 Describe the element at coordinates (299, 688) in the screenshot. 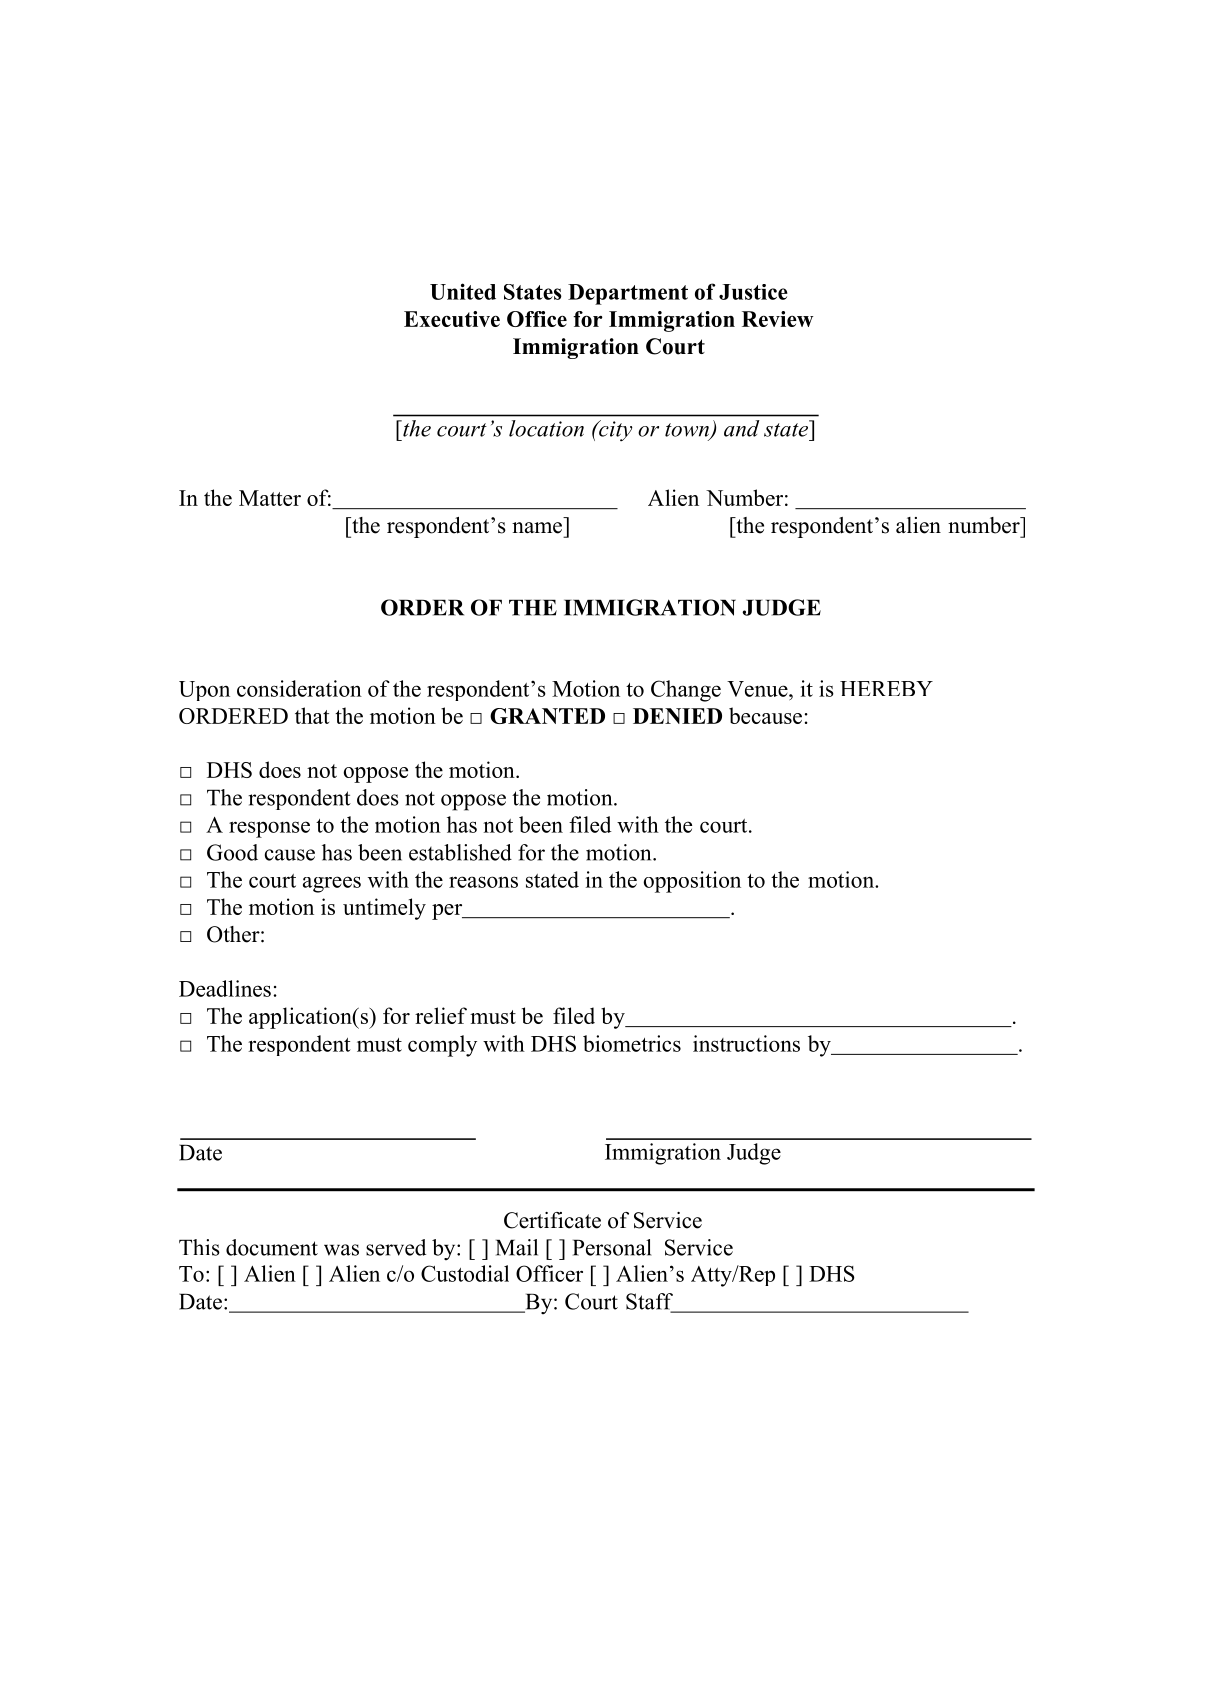

I see `consideration` at that location.
